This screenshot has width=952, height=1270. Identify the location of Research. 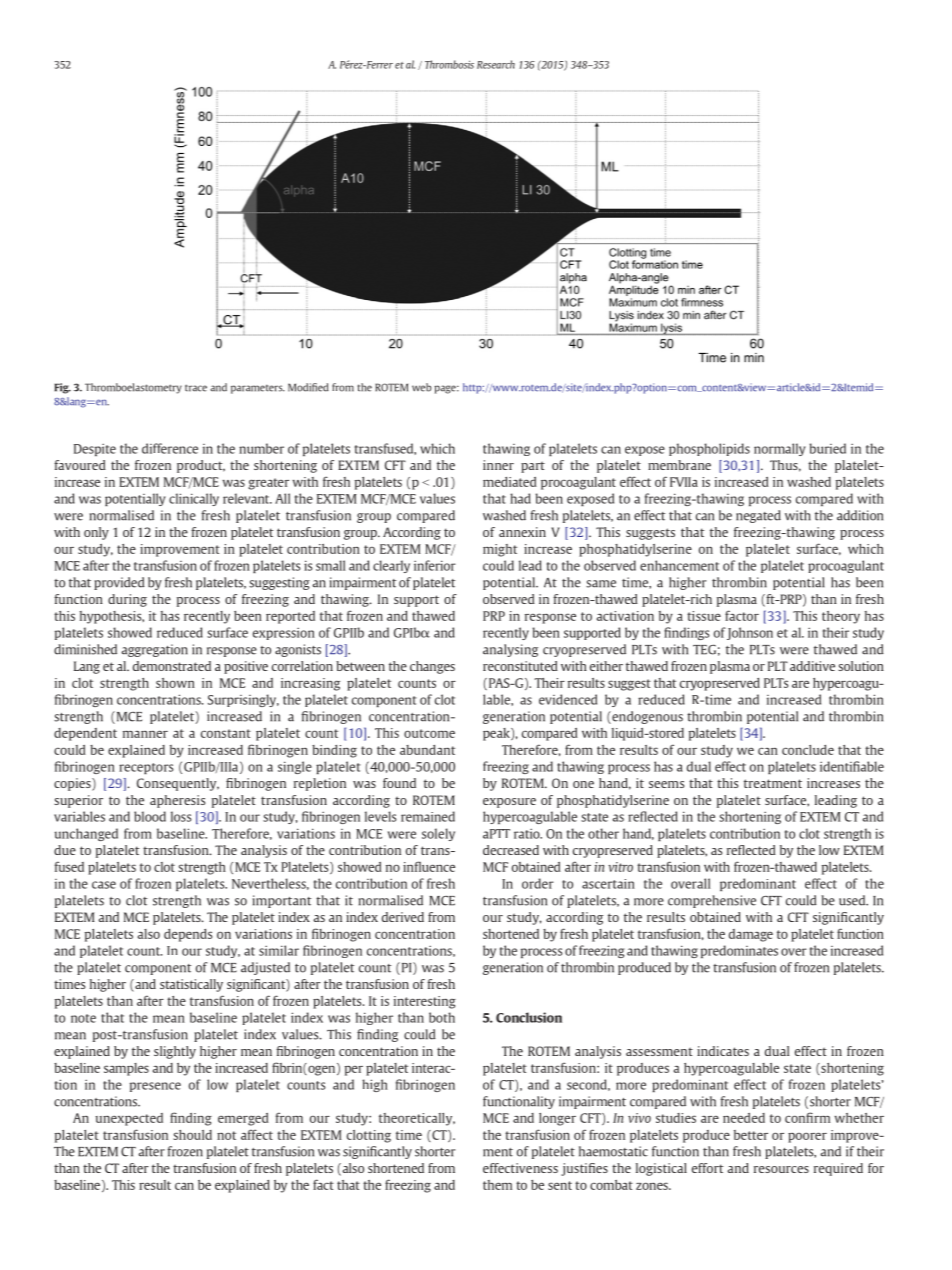
(496, 64).
